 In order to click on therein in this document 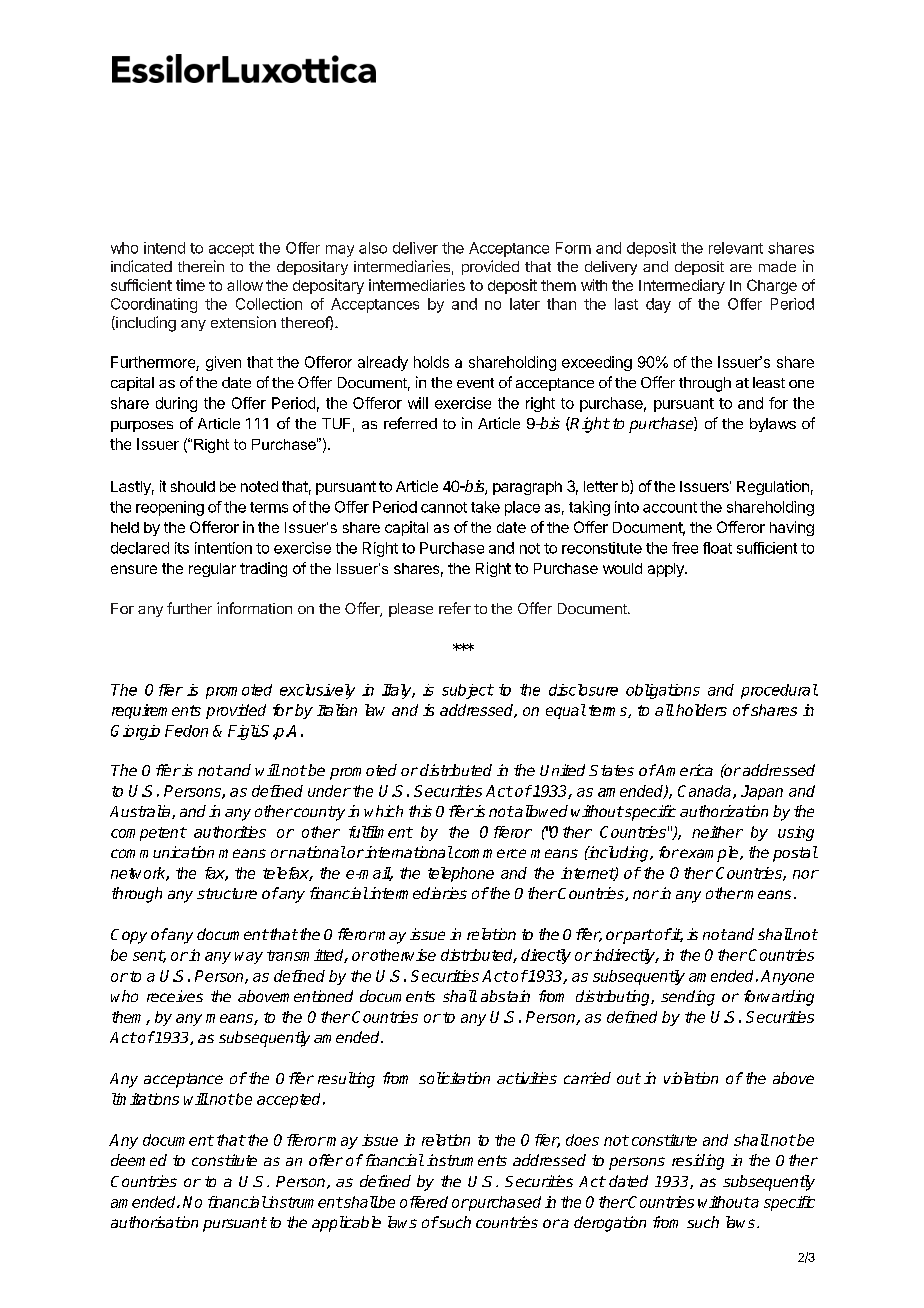, I will do `click(201, 266)`.
